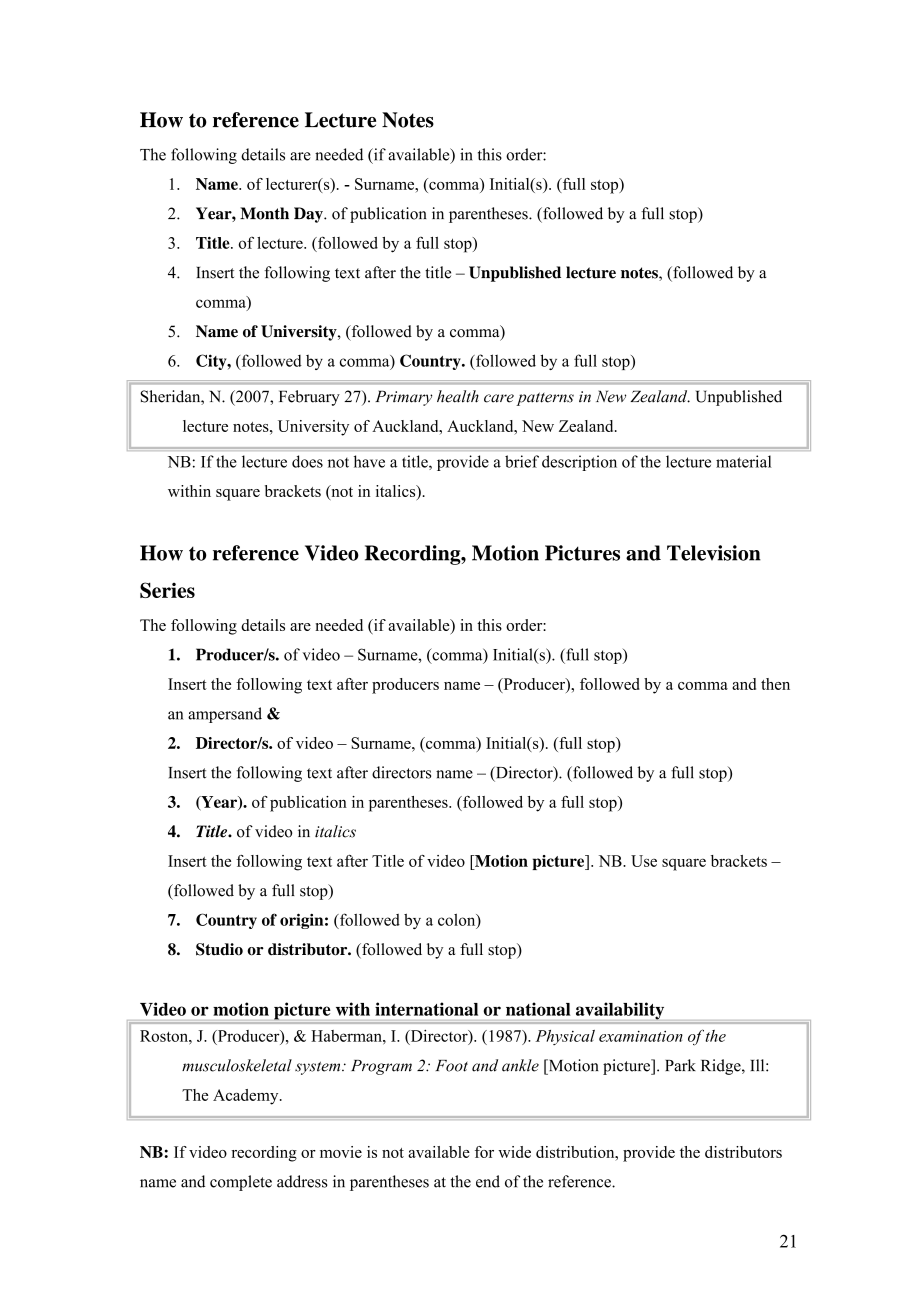 Image resolution: width=924 pixels, height=1308 pixels. I want to click on brief, so click(522, 461).
